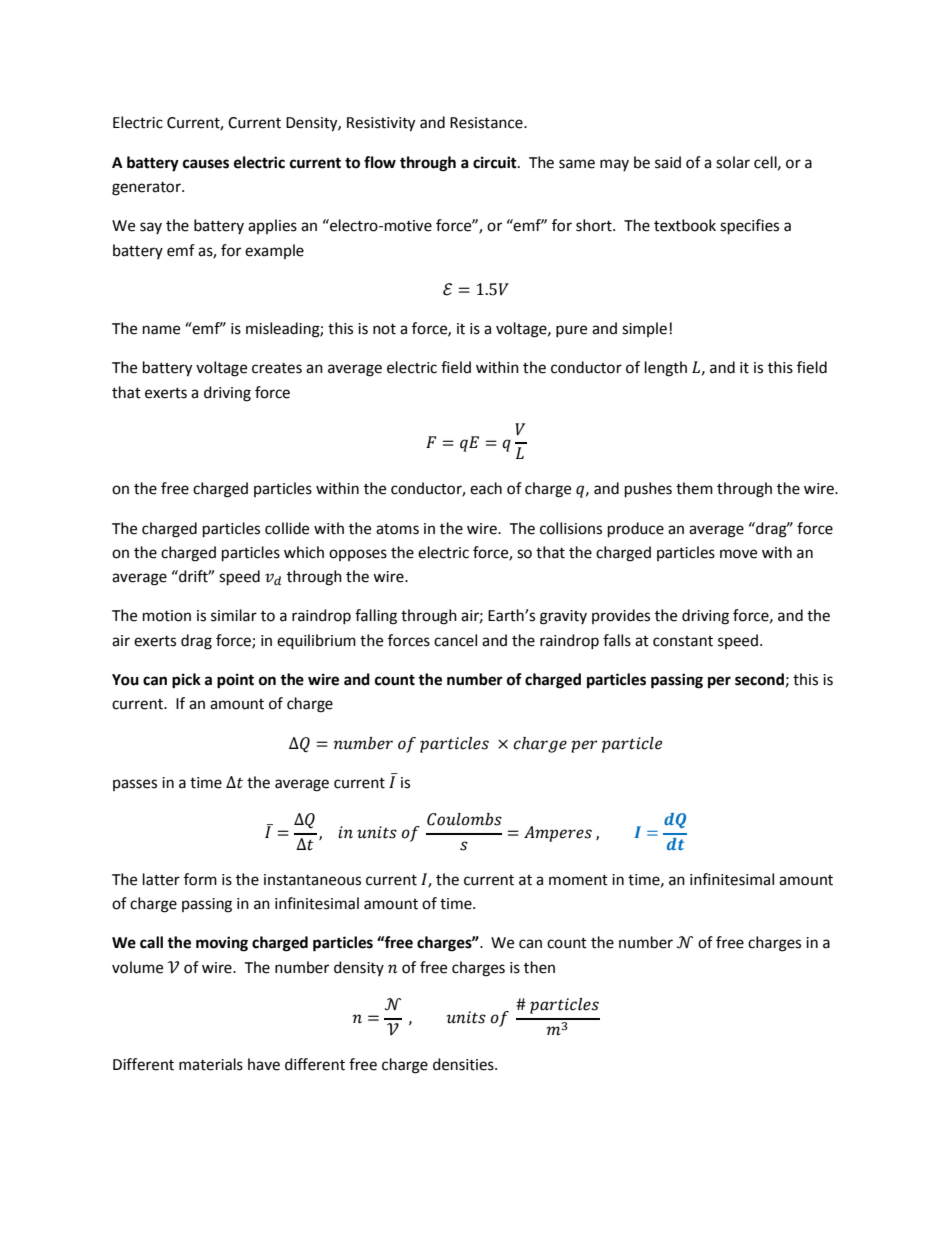 Image resolution: width=952 pixels, height=1233 pixels. I want to click on name, so click(161, 330).
